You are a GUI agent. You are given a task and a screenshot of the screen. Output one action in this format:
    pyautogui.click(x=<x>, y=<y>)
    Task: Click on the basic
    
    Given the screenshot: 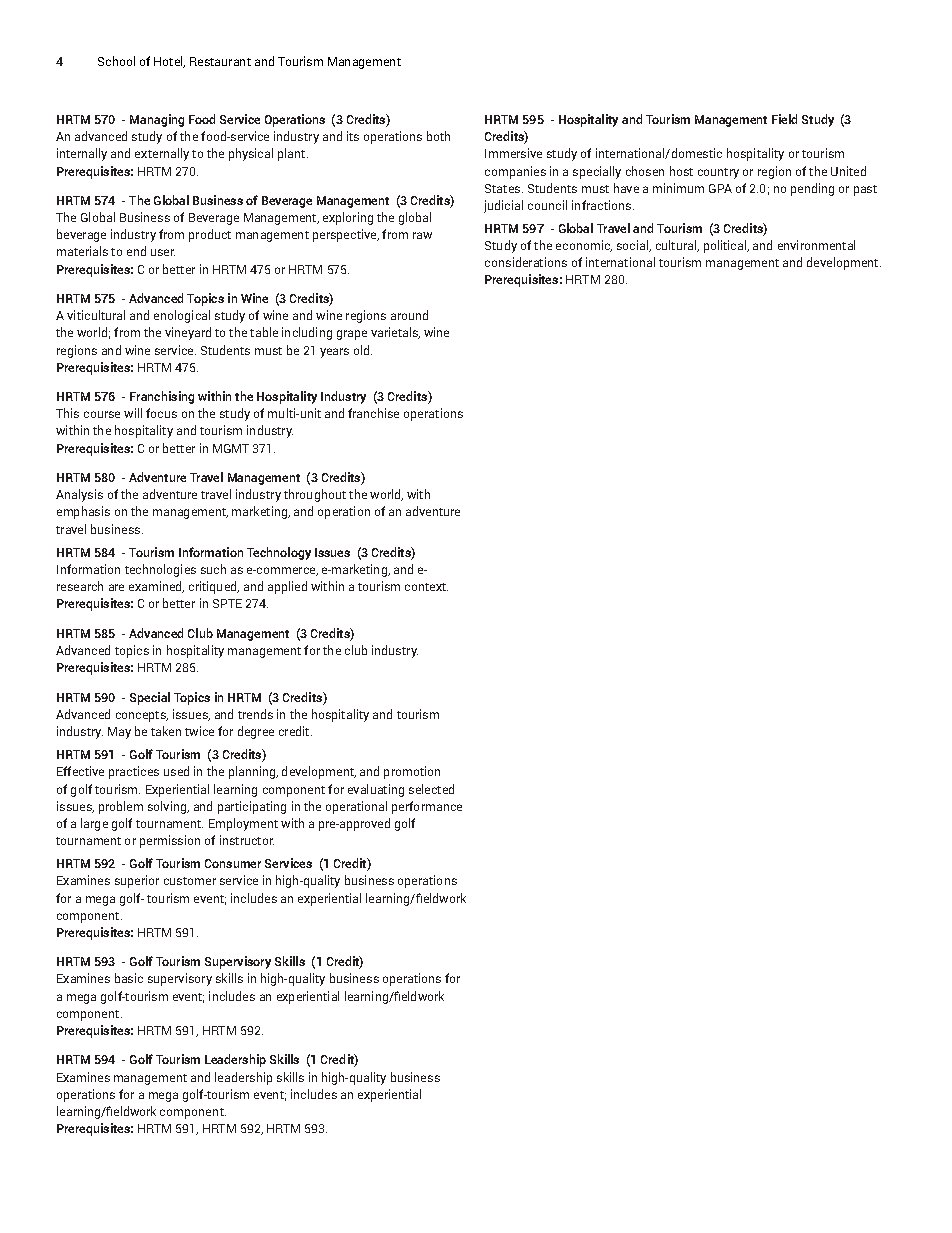 What is the action you would take?
    pyautogui.click(x=129, y=978)
